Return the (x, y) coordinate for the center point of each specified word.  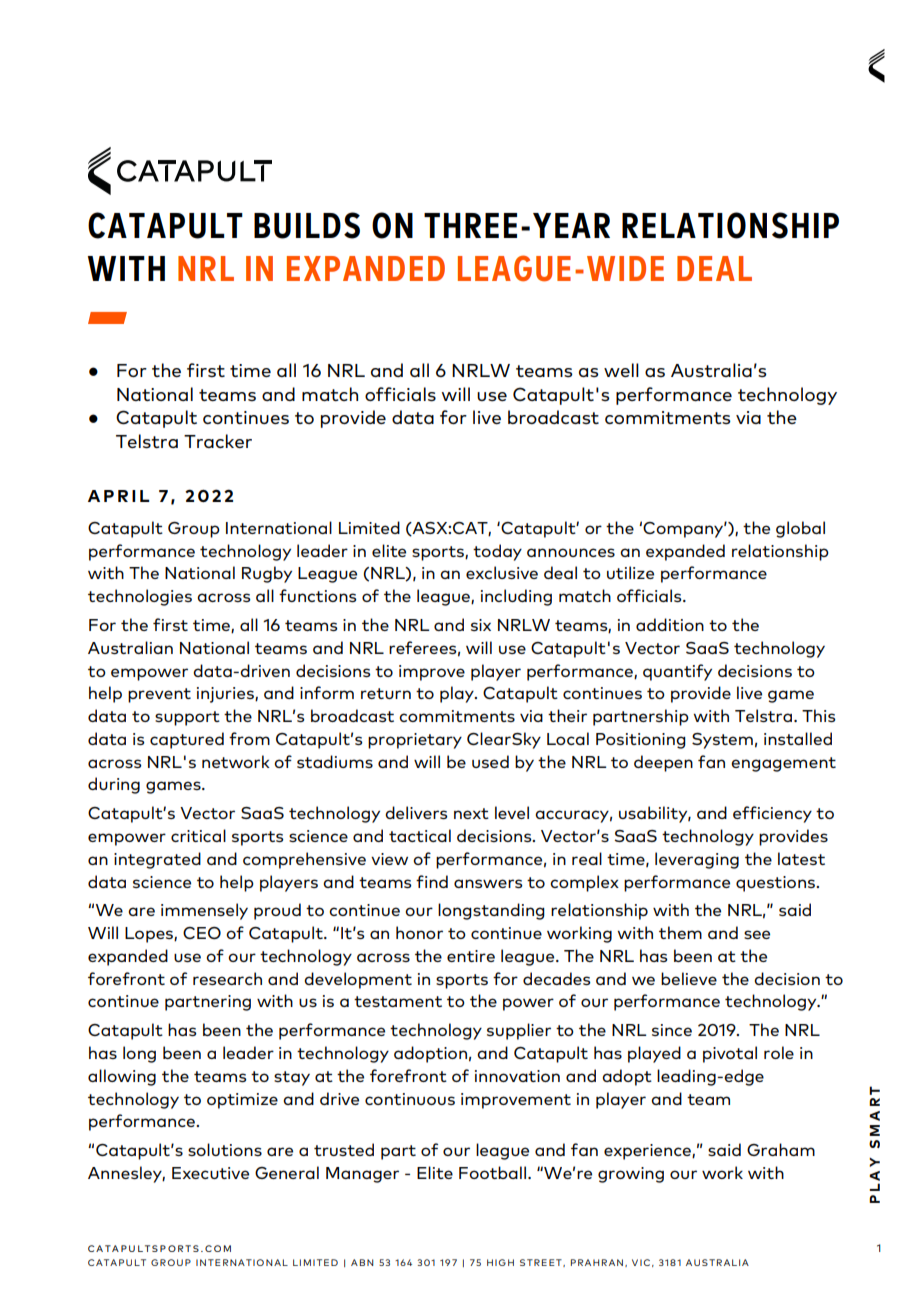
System (722, 741)
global (800, 529)
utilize (630, 572)
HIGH (500, 1262)
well (621, 370)
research (227, 978)
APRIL (119, 496)
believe (689, 978)
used (490, 761)
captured (187, 740)
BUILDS (307, 225)
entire (471, 956)
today (497, 552)
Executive (210, 1173)
